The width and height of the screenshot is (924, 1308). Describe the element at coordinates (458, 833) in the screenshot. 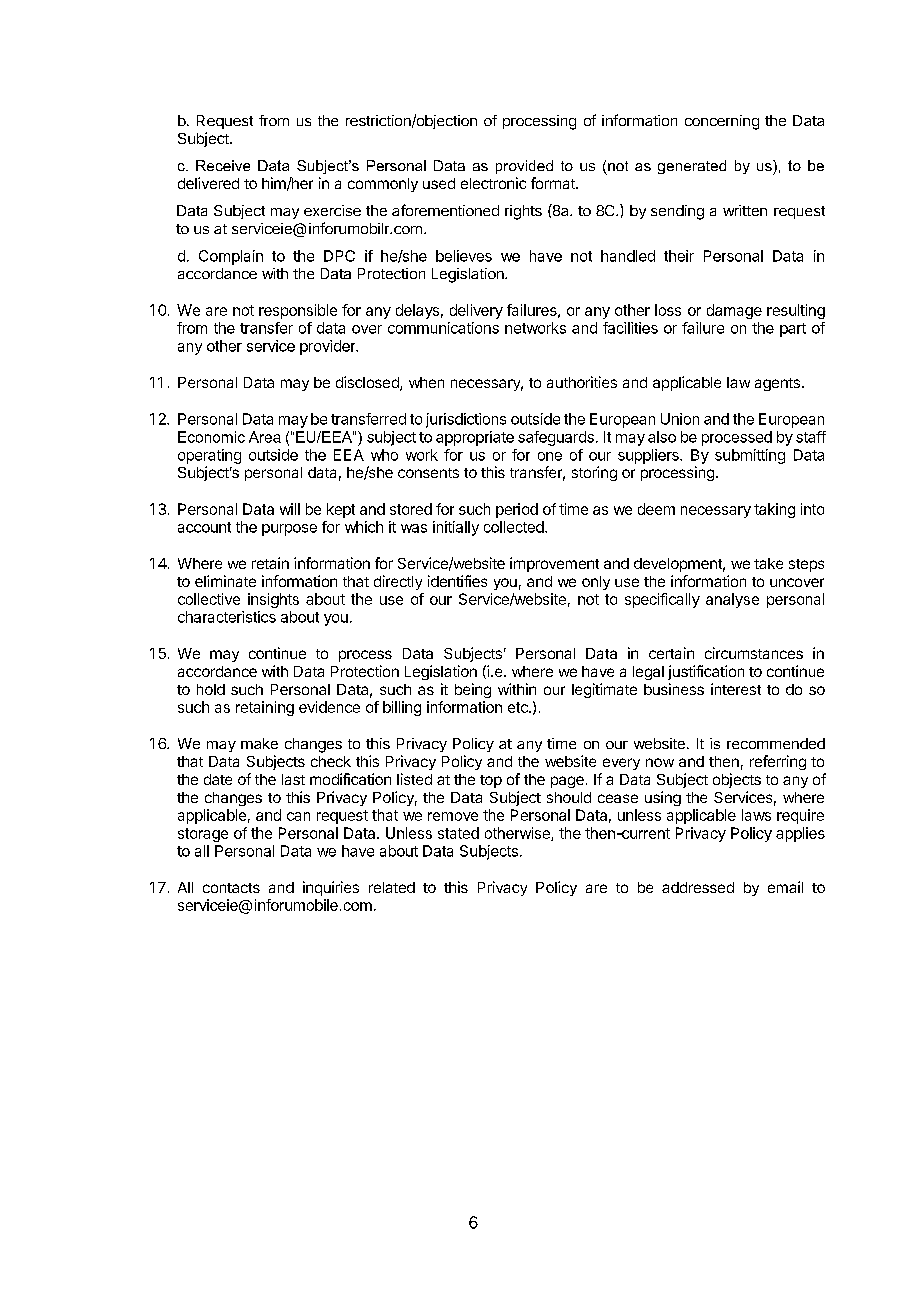

I see `stated` at that location.
